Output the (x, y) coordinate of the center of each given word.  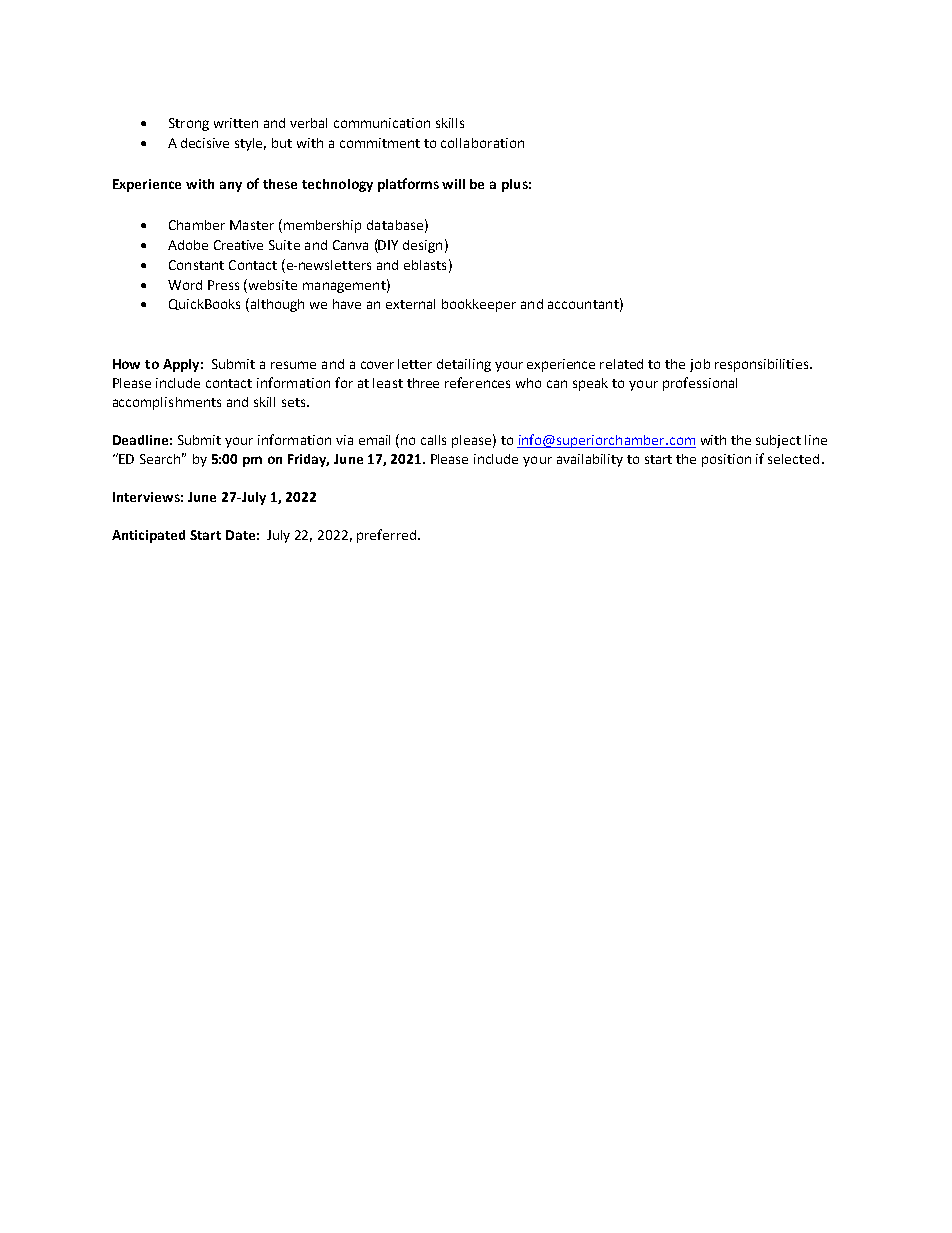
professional (700, 384)
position (726, 460)
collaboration (482, 143)
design (422, 246)
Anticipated (148, 536)
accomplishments (167, 403)
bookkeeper (479, 305)
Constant (196, 265)
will (453, 184)
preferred (386, 536)
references (477, 382)
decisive (205, 143)
